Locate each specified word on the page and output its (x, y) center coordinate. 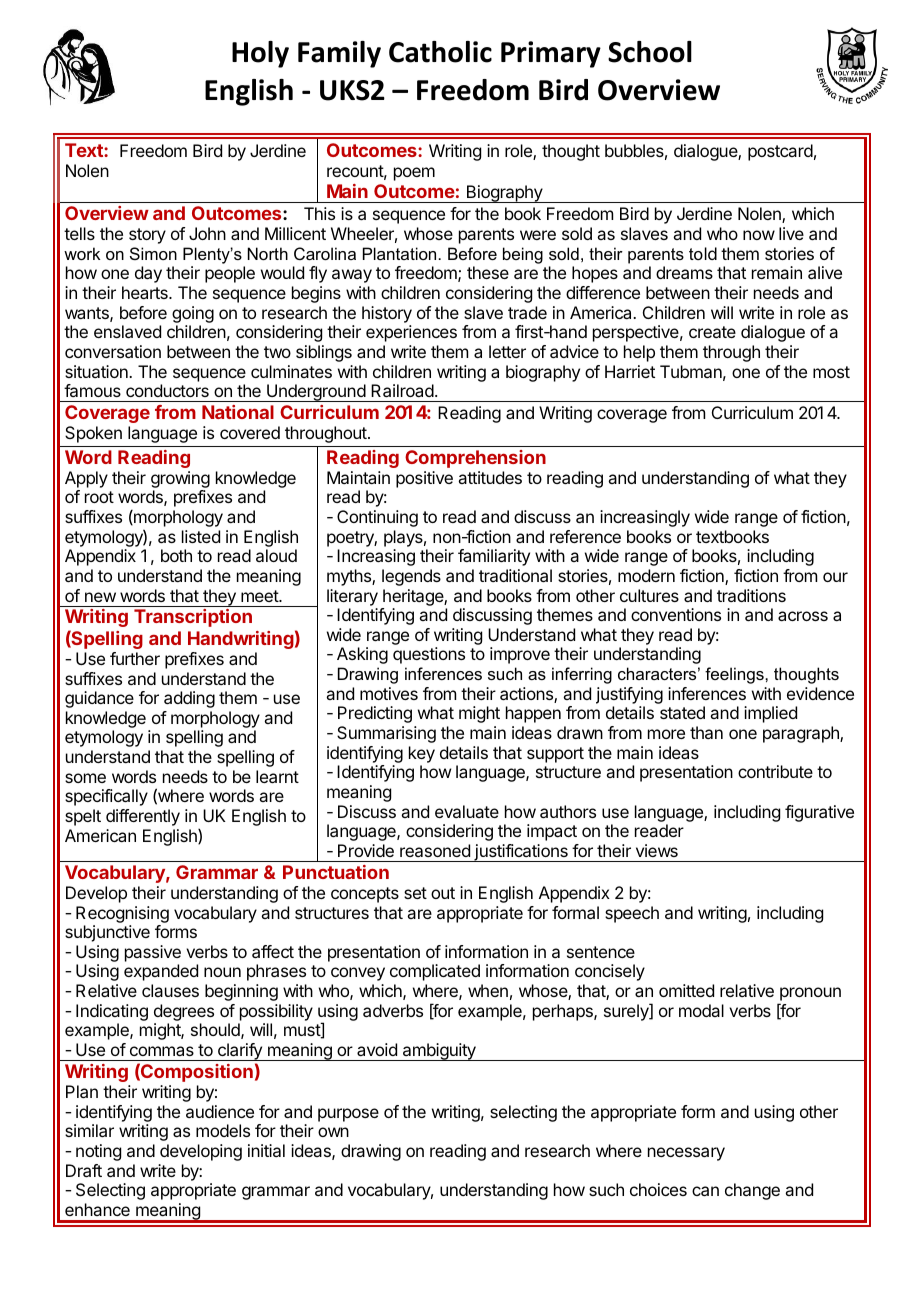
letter (507, 351)
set (415, 893)
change (752, 1191)
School (650, 52)
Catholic (440, 52)
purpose (348, 1115)
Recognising (122, 914)
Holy (260, 54)
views (657, 850)
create (712, 332)
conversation (113, 351)
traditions (751, 595)
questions (429, 655)
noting (98, 1152)
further (135, 658)
